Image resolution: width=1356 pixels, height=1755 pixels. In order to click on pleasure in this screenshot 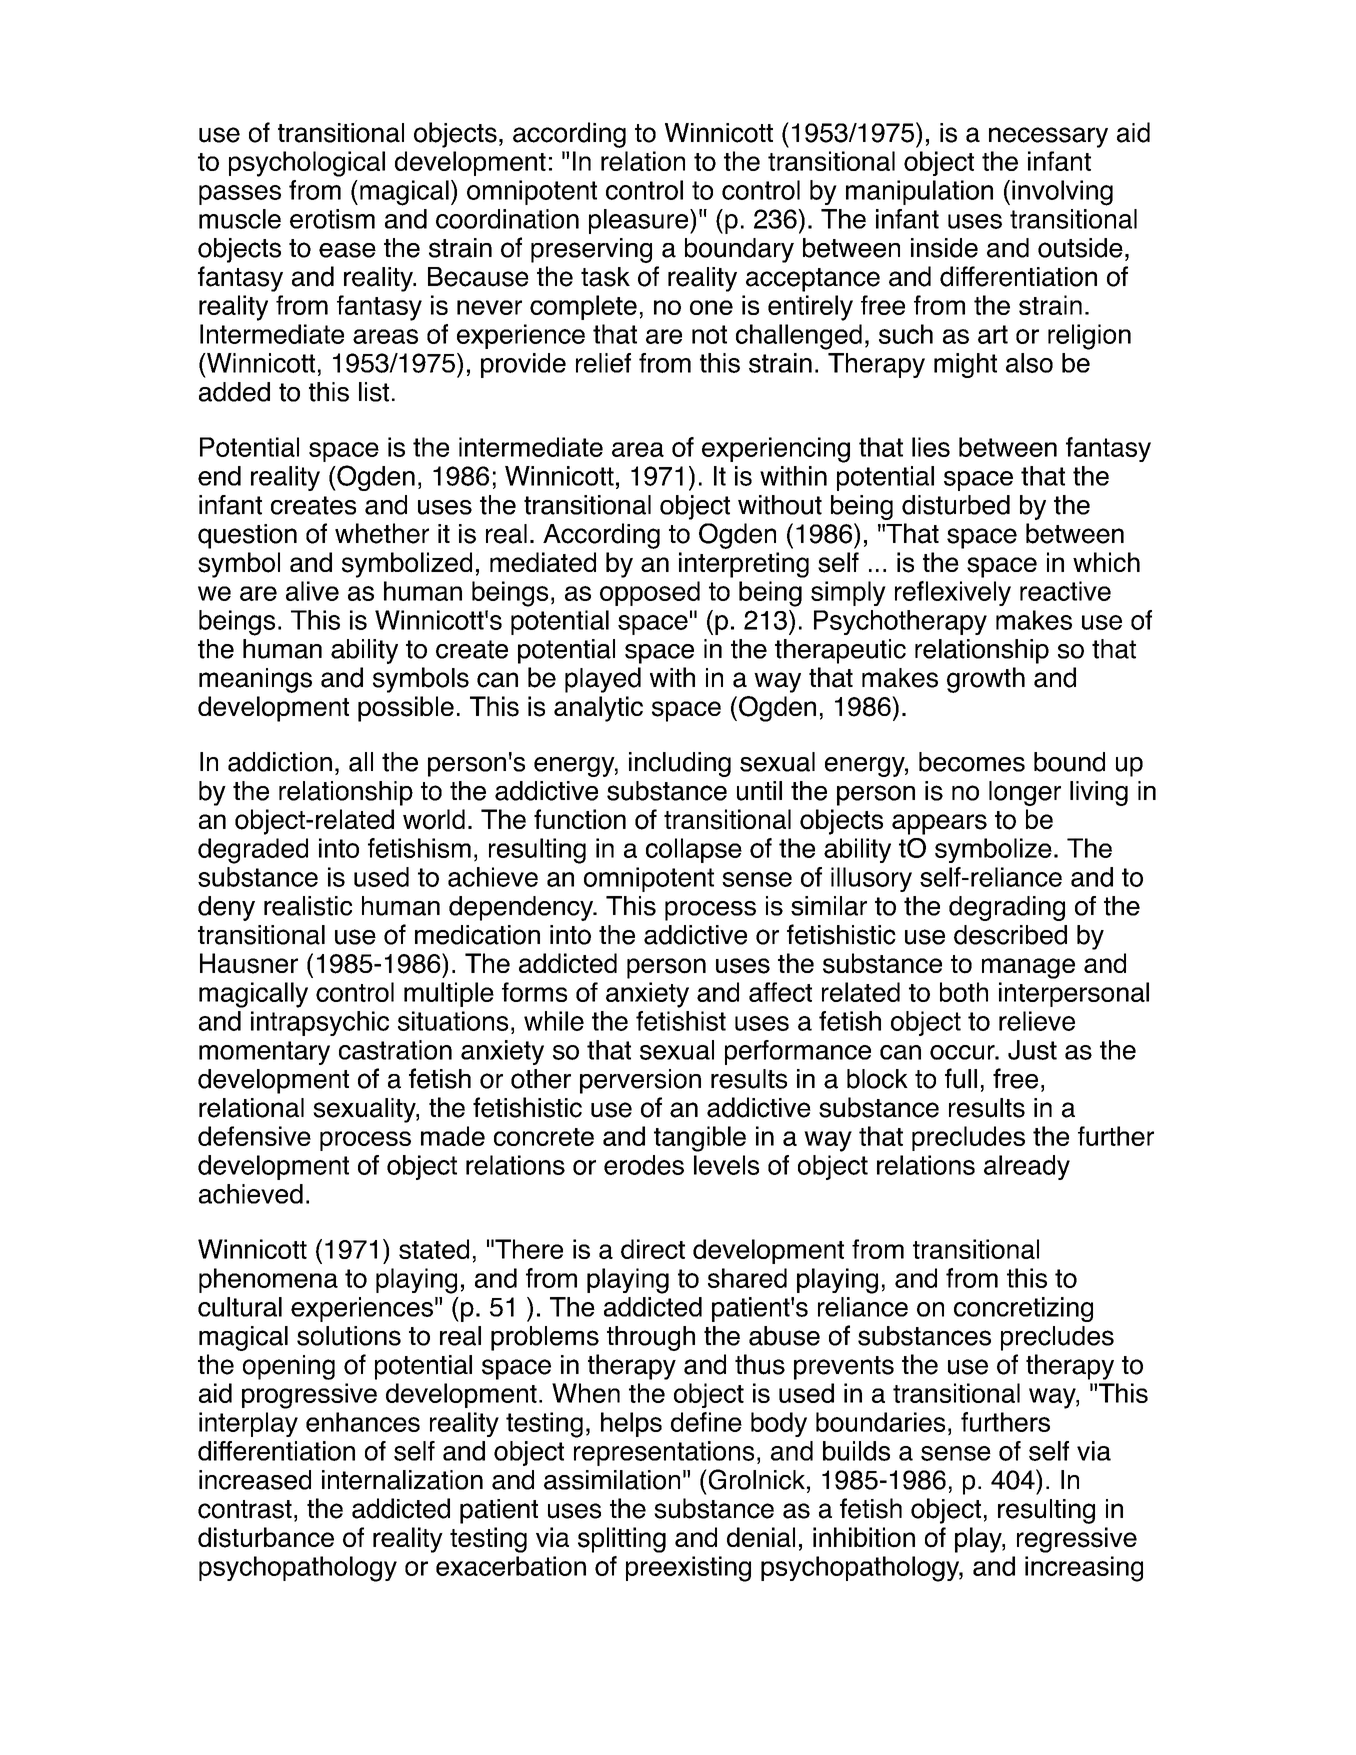, I will do `click(640, 221)`.
